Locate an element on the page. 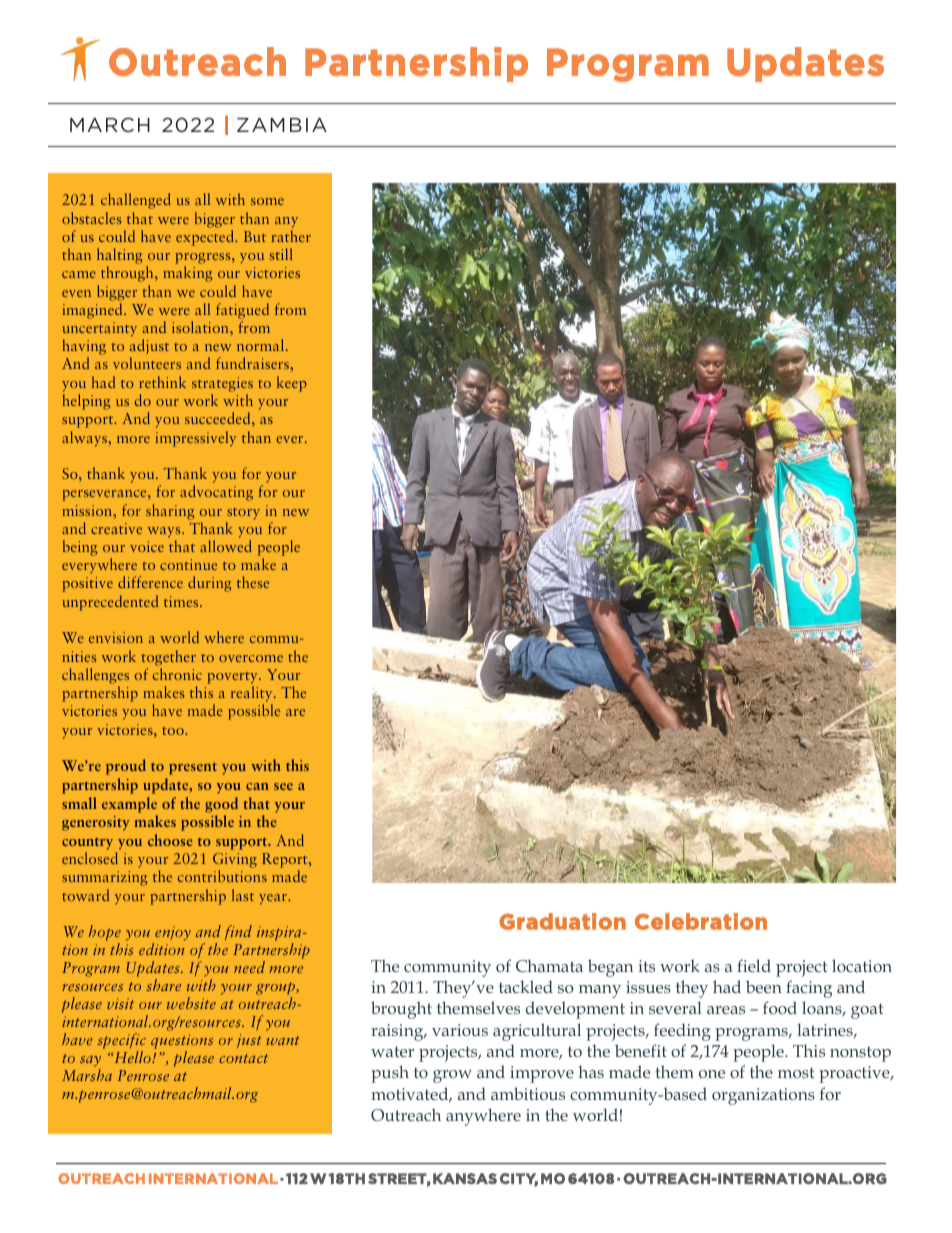 The width and height of the document is (952, 1233). overcome is located at coordinates (251, 658).
